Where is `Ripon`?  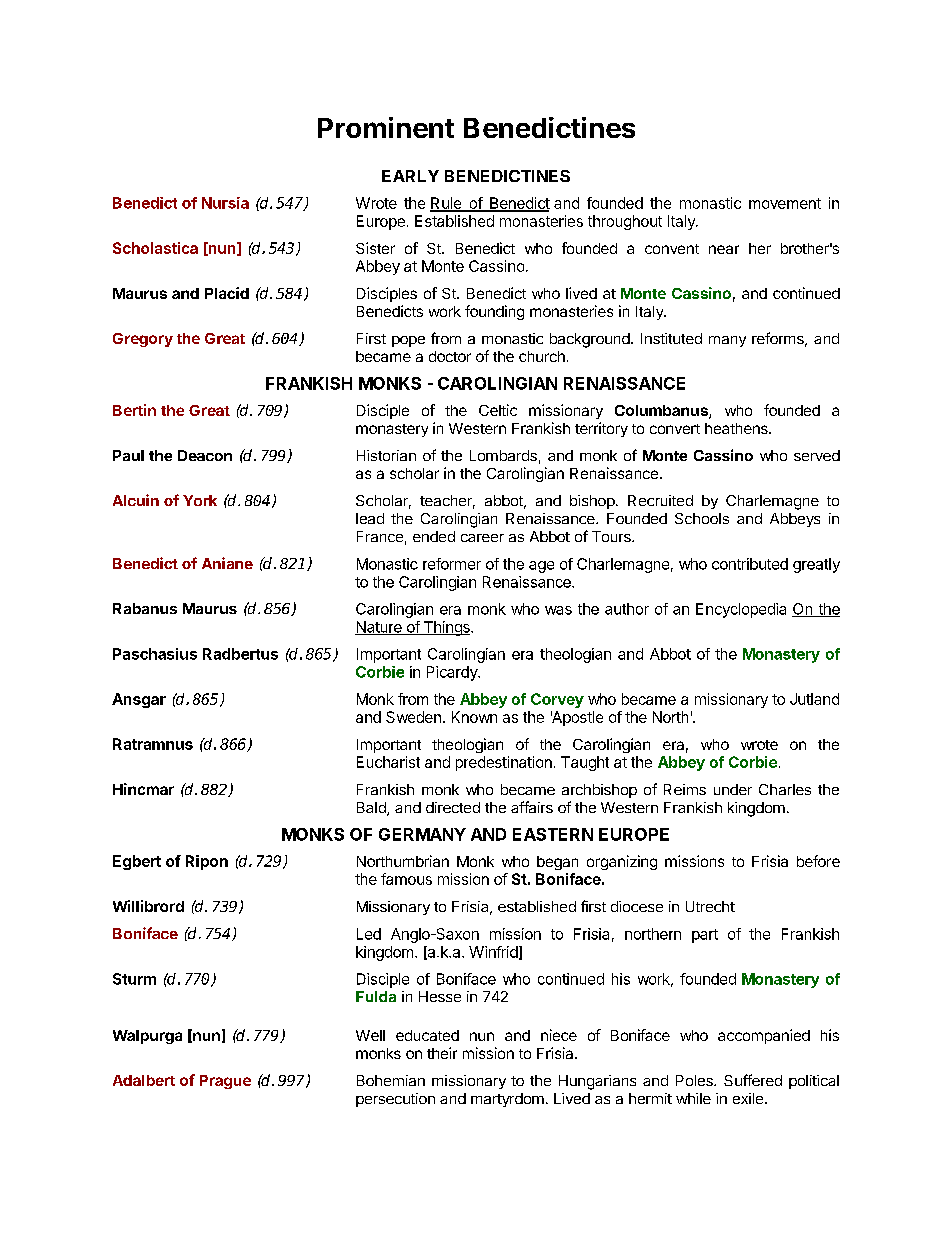 Ripon is located at coordinates (207, 862).
